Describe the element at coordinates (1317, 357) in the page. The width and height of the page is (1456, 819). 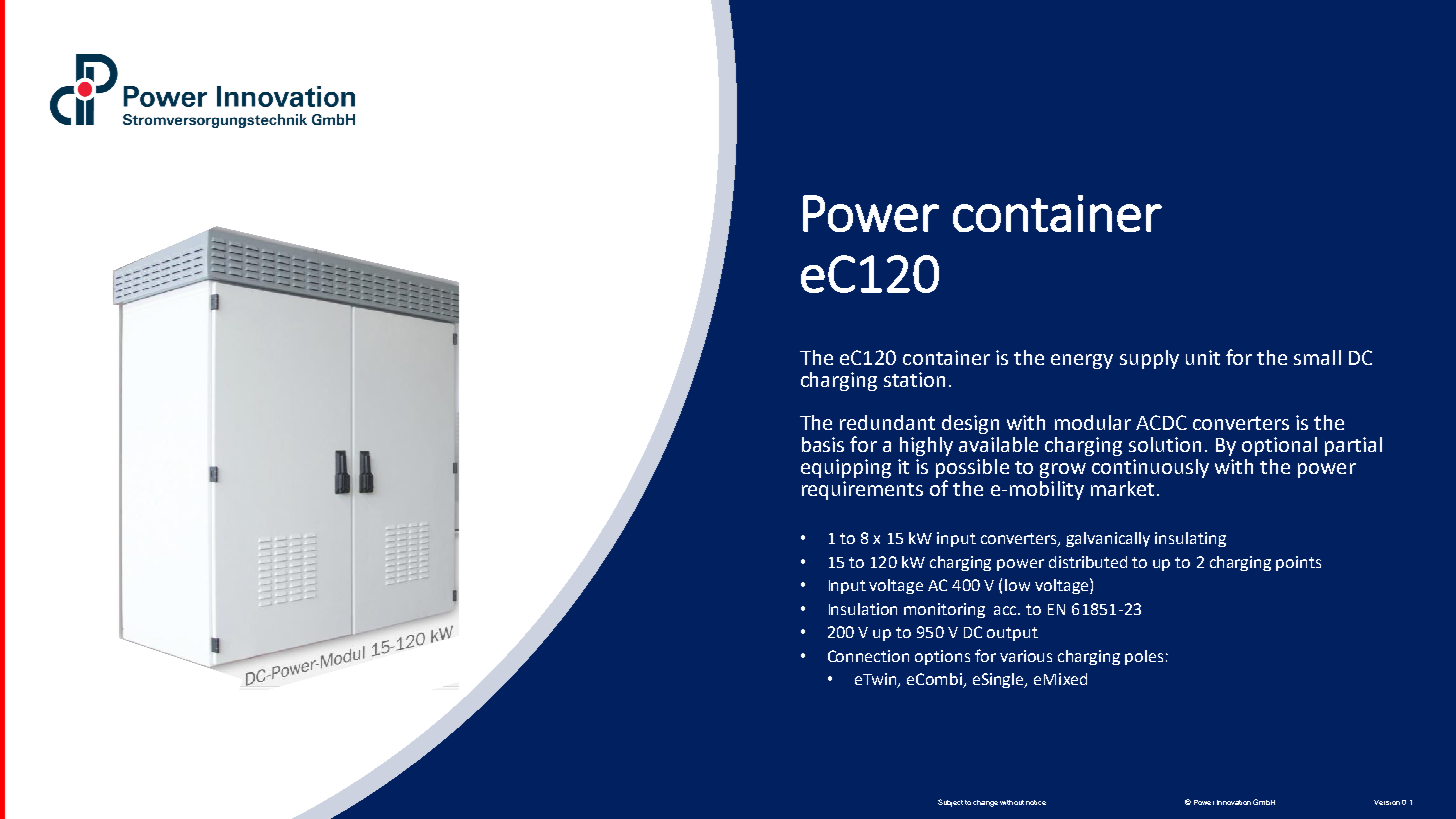
I see `small` at that location.
